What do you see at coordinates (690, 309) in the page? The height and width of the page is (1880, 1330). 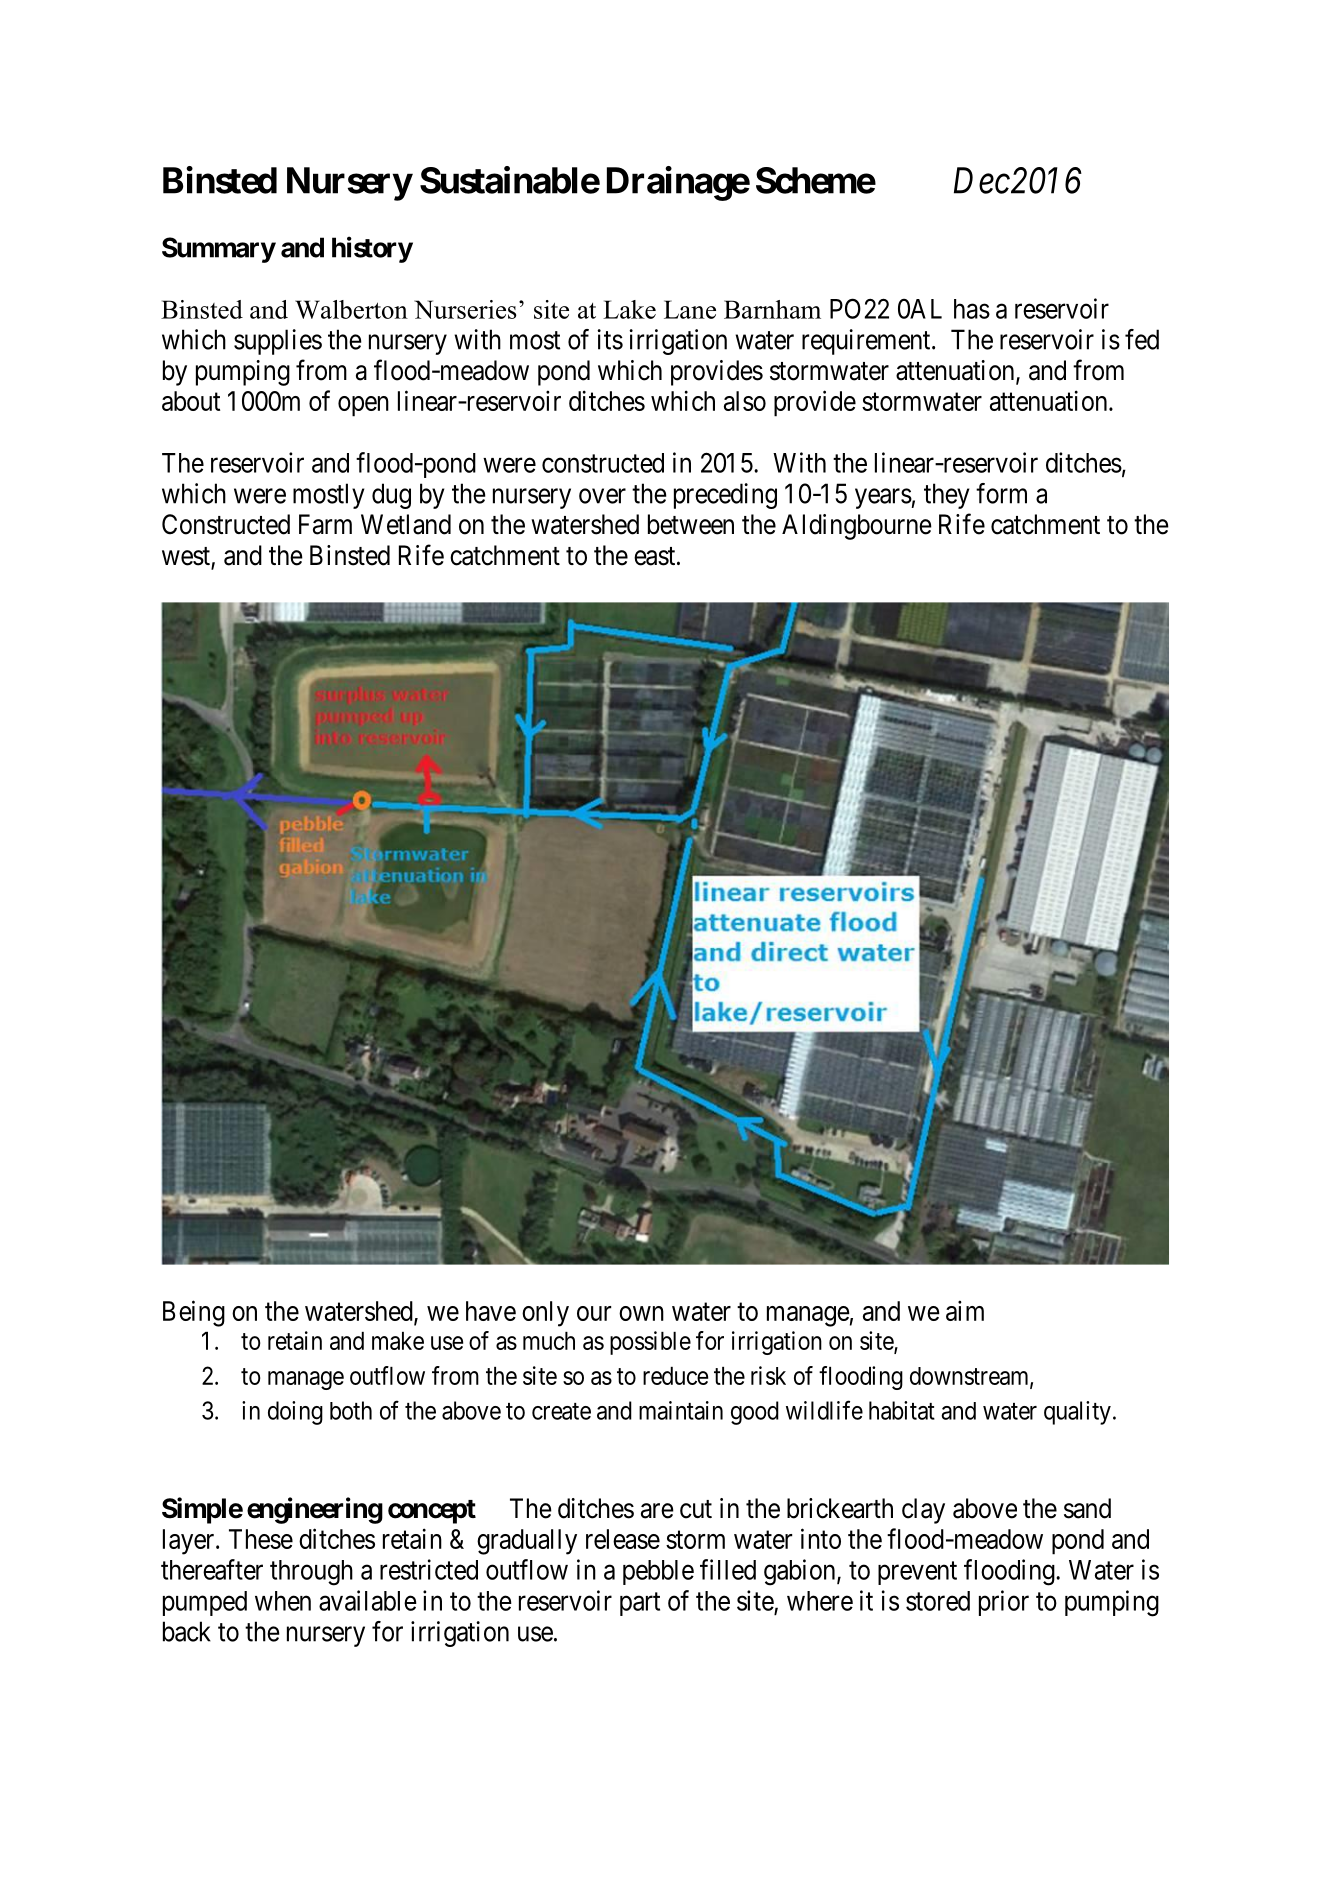 I see `Lane` at bounding box center [690, 309].
